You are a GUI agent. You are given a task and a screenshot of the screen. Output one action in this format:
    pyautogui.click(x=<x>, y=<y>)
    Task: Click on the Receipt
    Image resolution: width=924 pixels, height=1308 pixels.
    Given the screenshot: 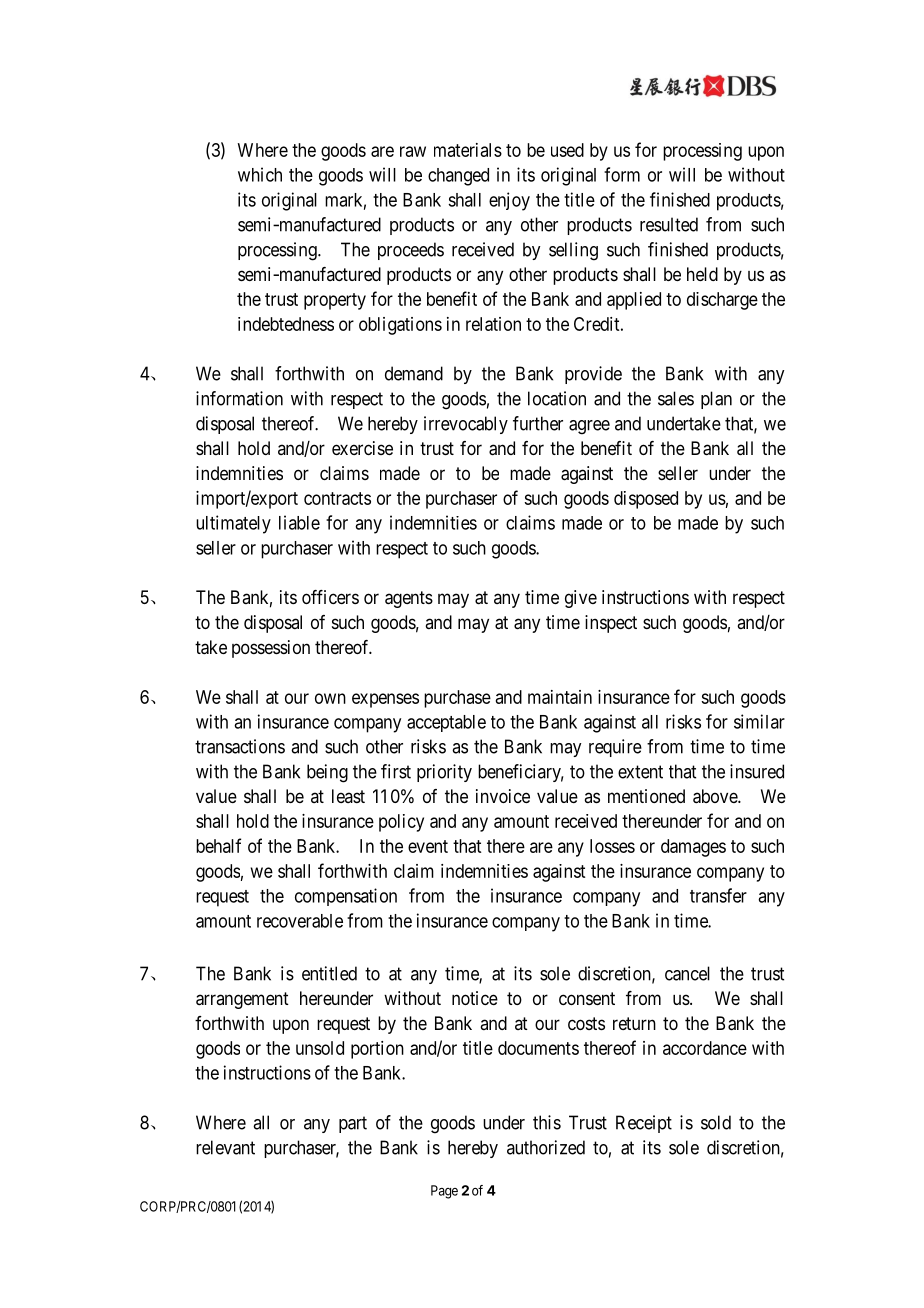 What is the action you would take?
    pyautogui.click(x=644, y=1124)
